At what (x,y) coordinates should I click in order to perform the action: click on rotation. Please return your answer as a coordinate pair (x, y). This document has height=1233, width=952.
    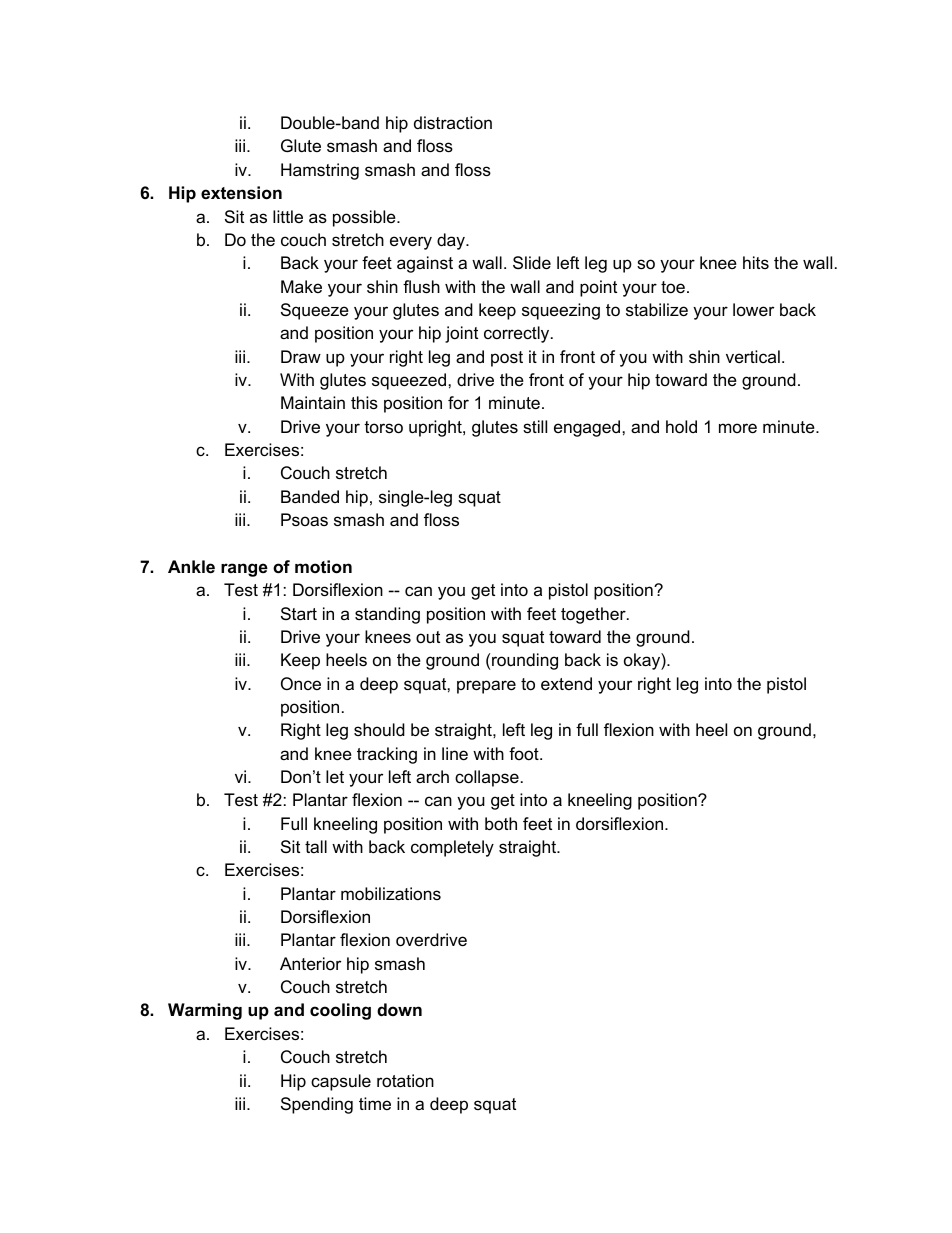
    Looking at the image, I should click on (405, 1080).
